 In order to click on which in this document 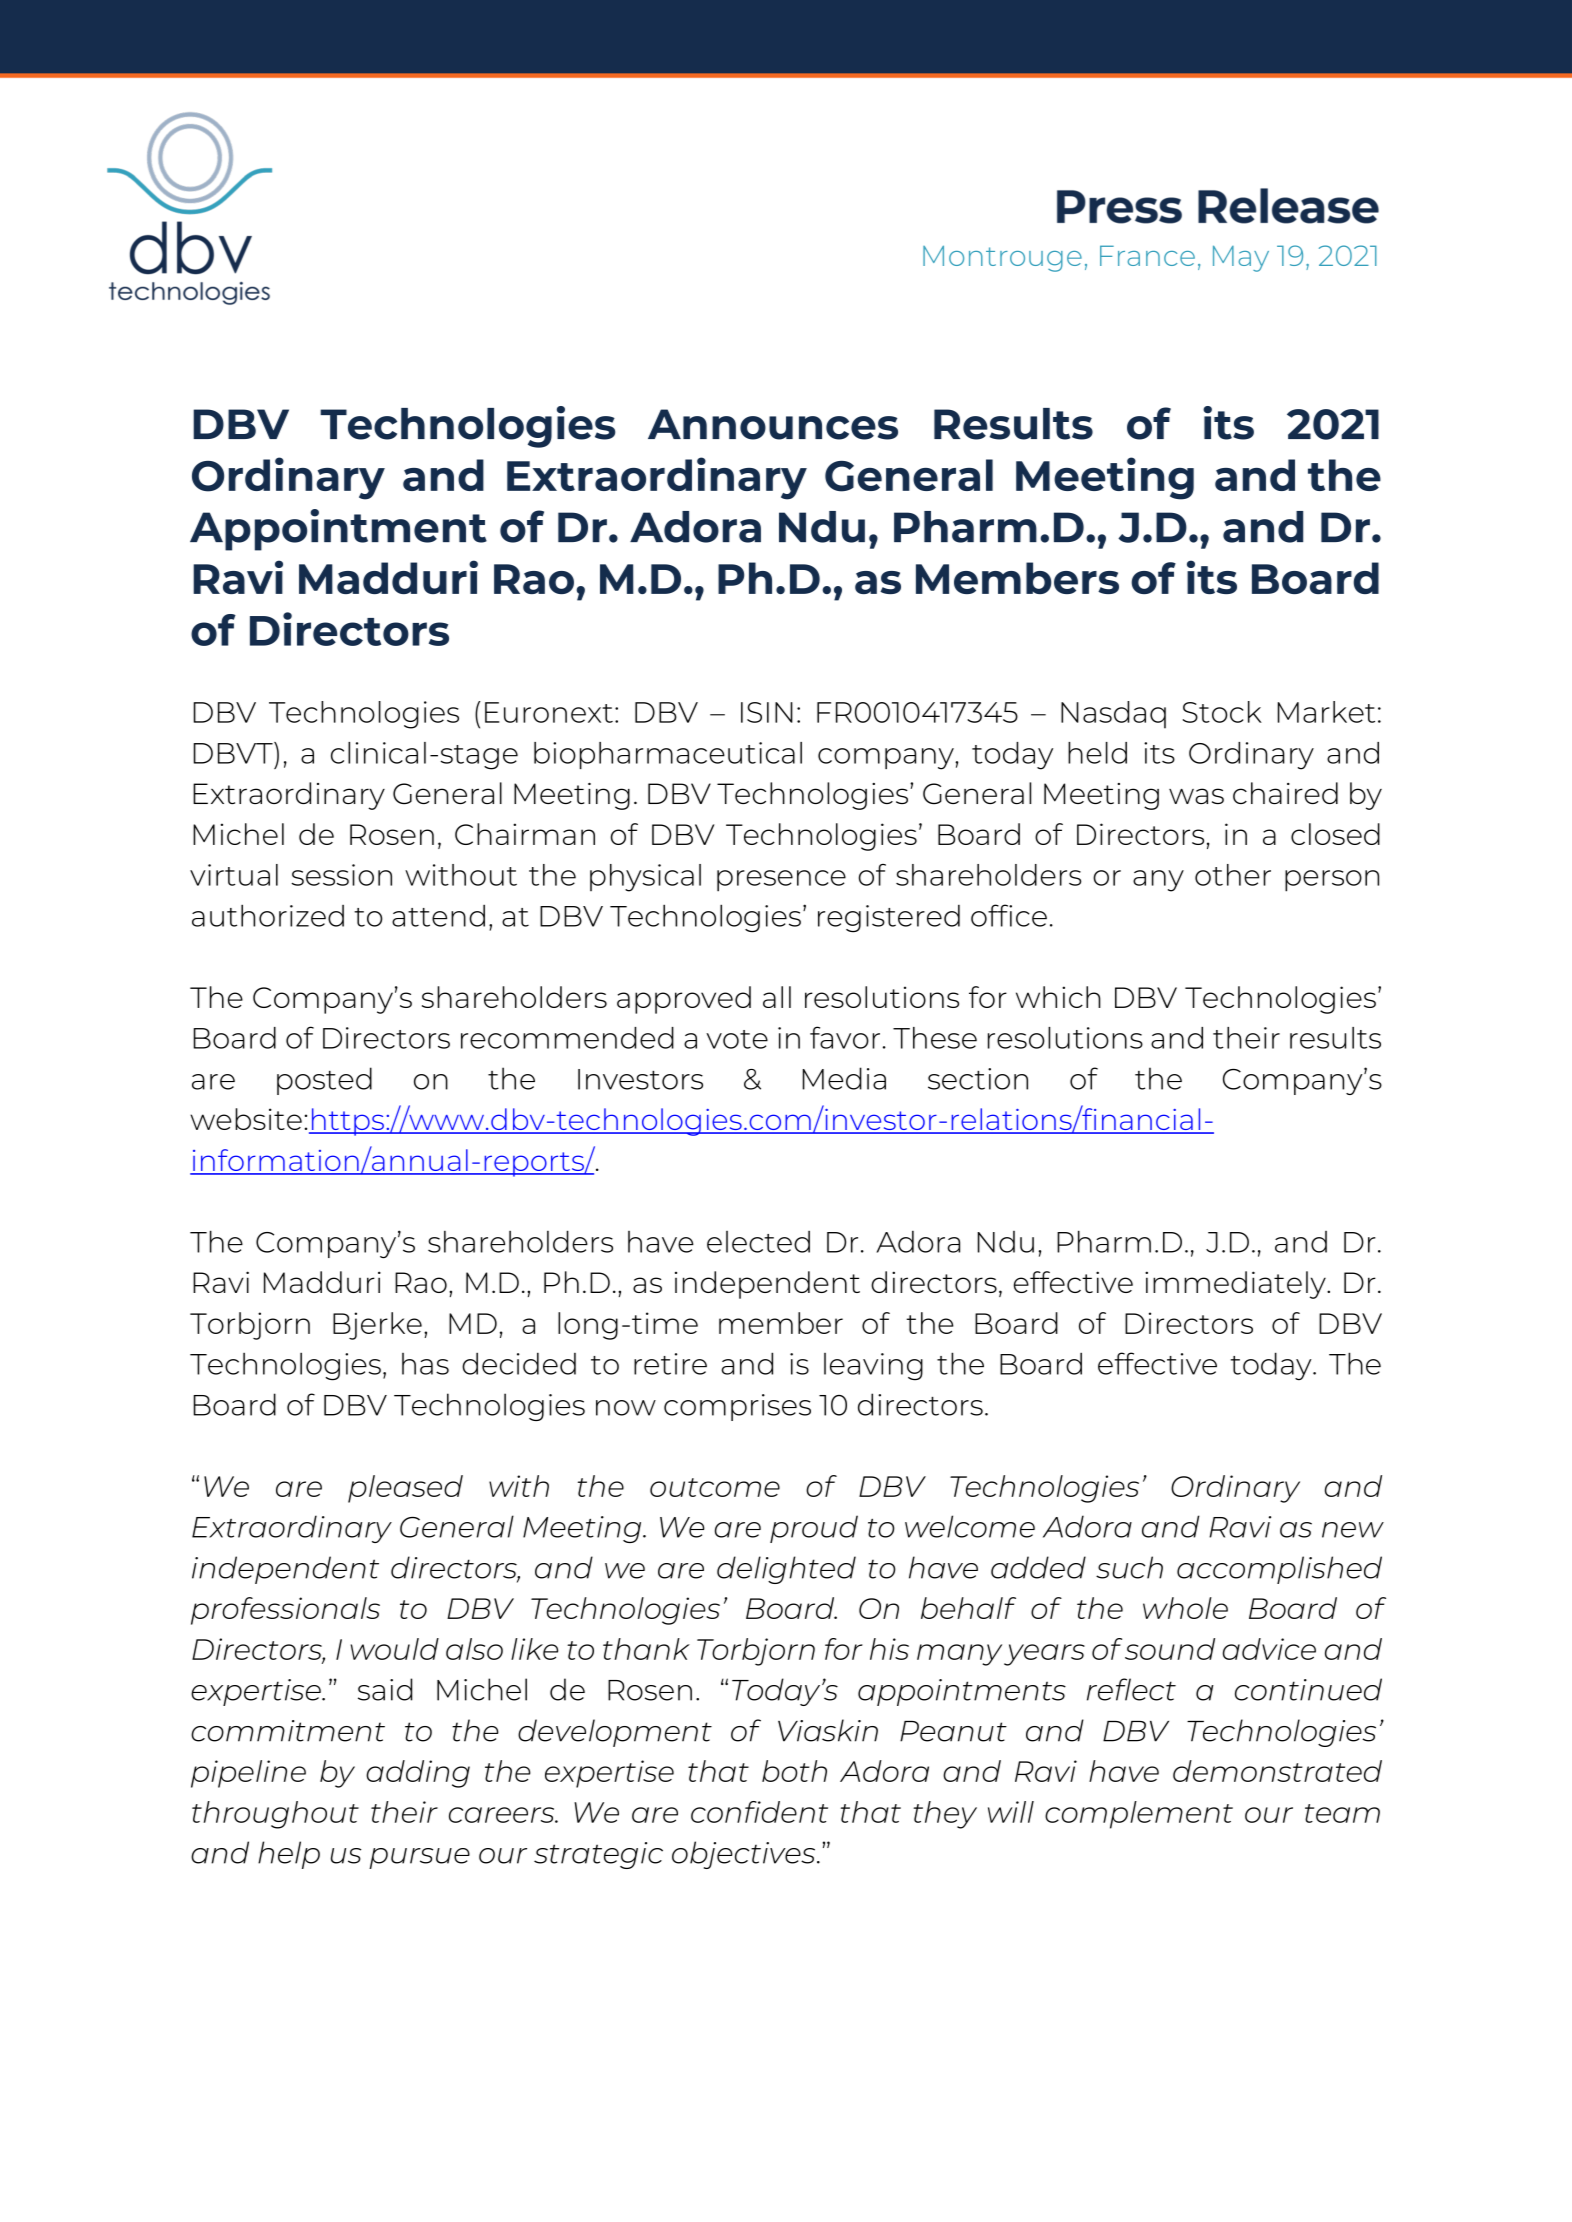, I will do `click(1058, 997)`.
